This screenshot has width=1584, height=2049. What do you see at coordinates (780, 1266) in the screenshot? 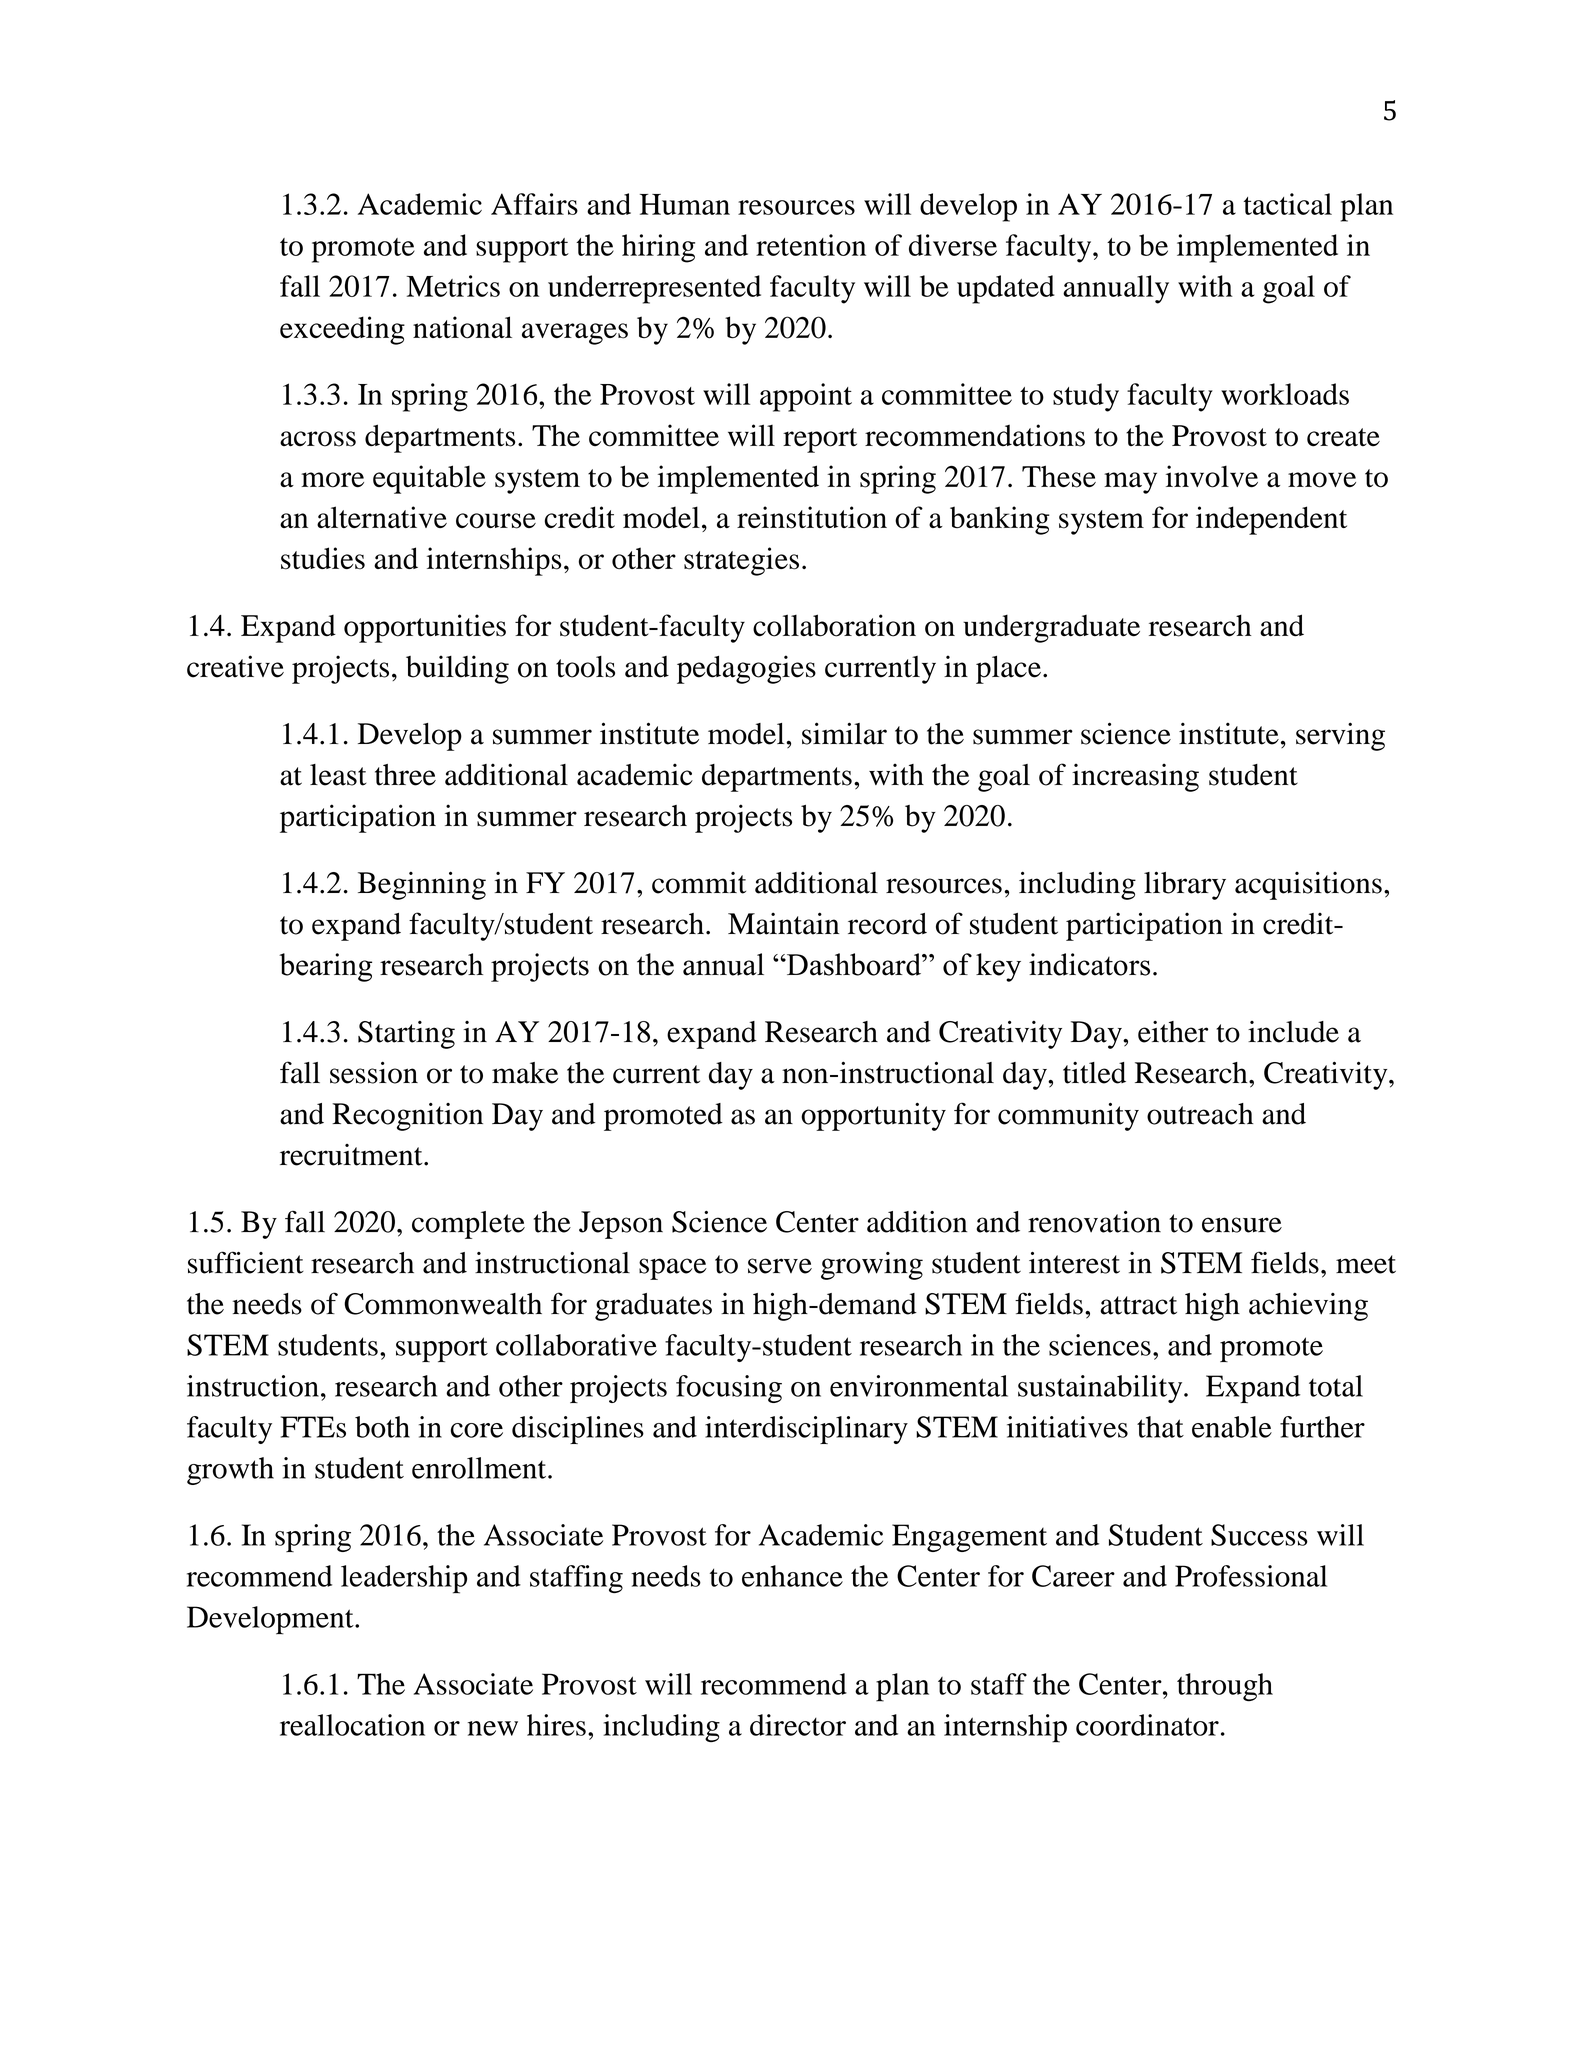
I see `serve` at bounding box center [780, 1266].
